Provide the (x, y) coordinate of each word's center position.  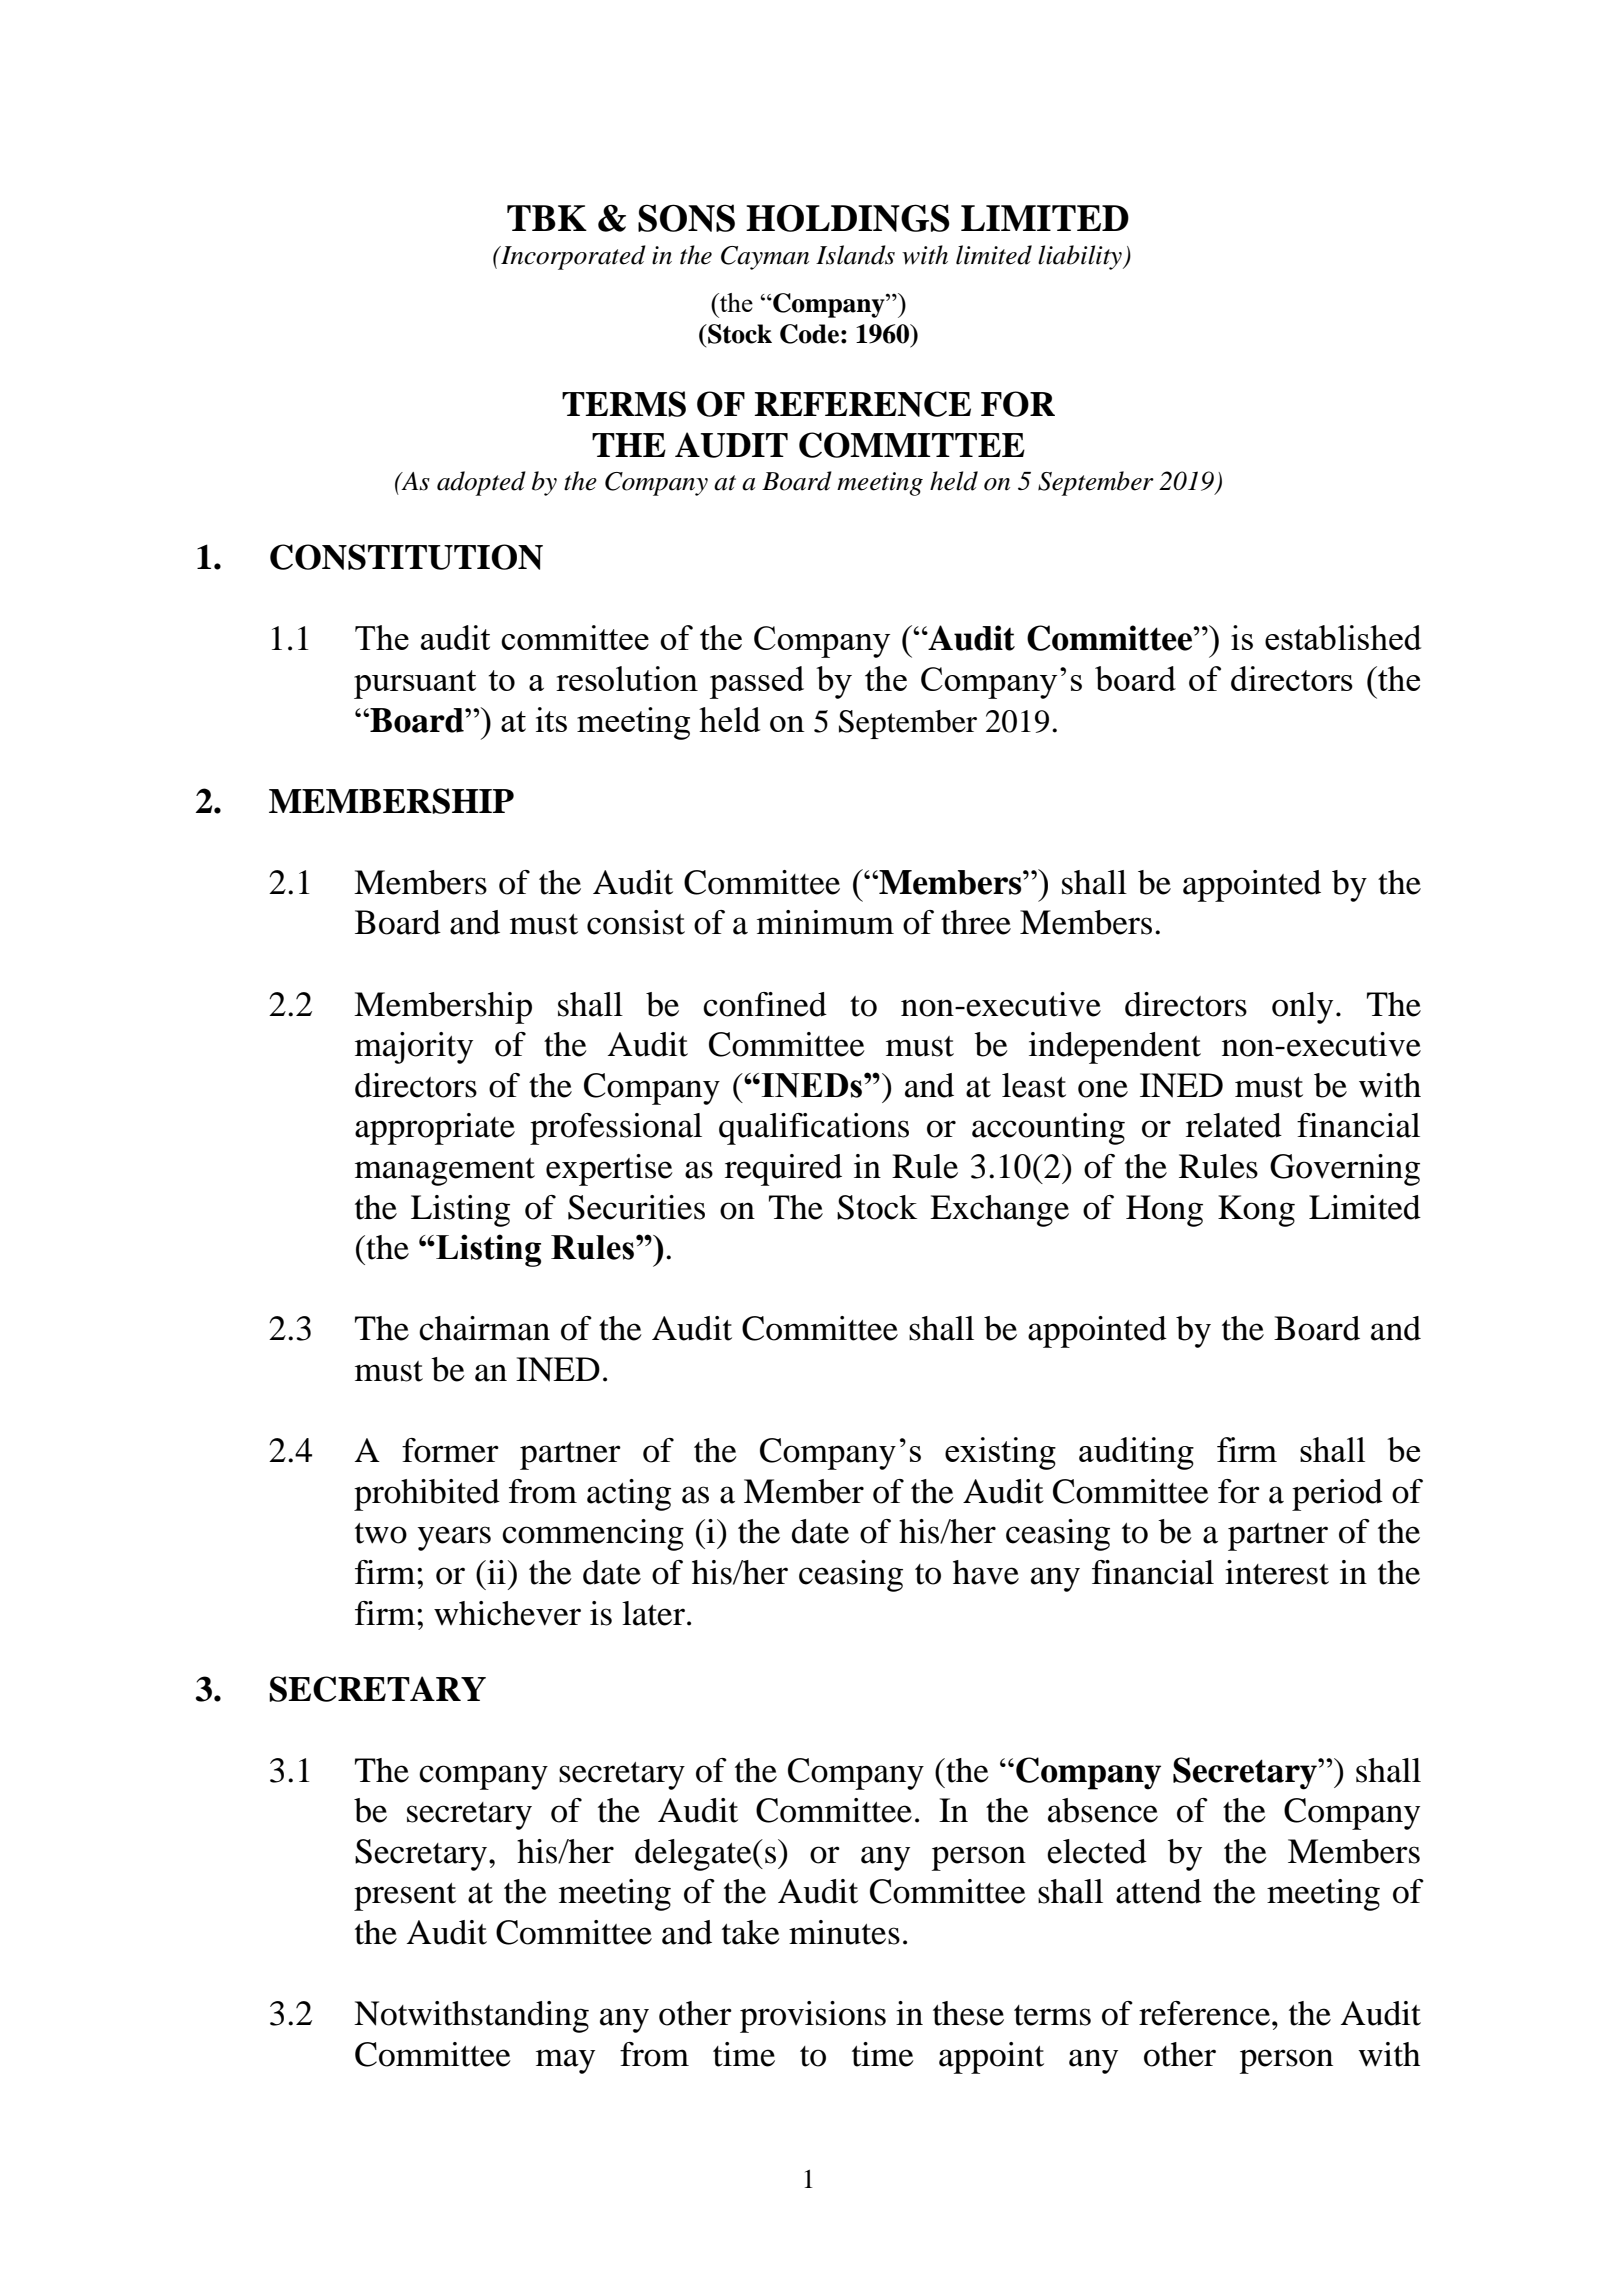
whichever (507, 1613)
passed (757, 682)
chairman (484, 1328)
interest (1277, 1572)
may (565, 2061)
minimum (825, 922)
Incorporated (572, 257)
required (783, 1170)
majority (414, 1048)
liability (1081, 257)
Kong (1256, 1211)
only (1302, 1008)
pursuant (415, 684)
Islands (855, 255)
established (1343, 637)
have (986, 1572)
